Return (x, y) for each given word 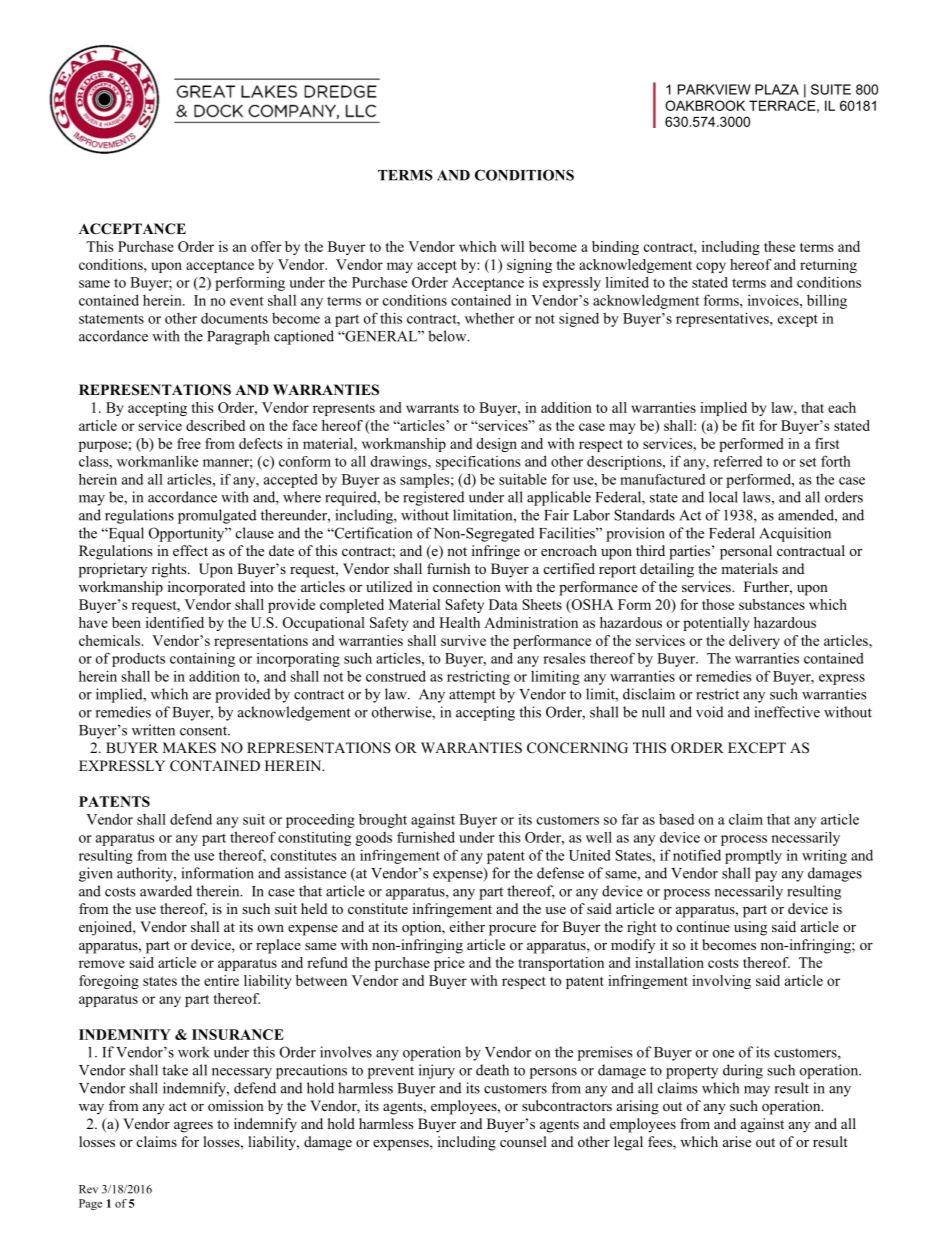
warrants (432, 408)
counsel (523, 1141)
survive (463, 640)
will (512, 246)
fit (748, 425)
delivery (754, 642)
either (467, 926)
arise (737, 1141)
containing (202, 659)
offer (266, 246)
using (750, 928)
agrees (193, 1127)
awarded (166, 891)
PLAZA (777, 89)
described (215, 425)
